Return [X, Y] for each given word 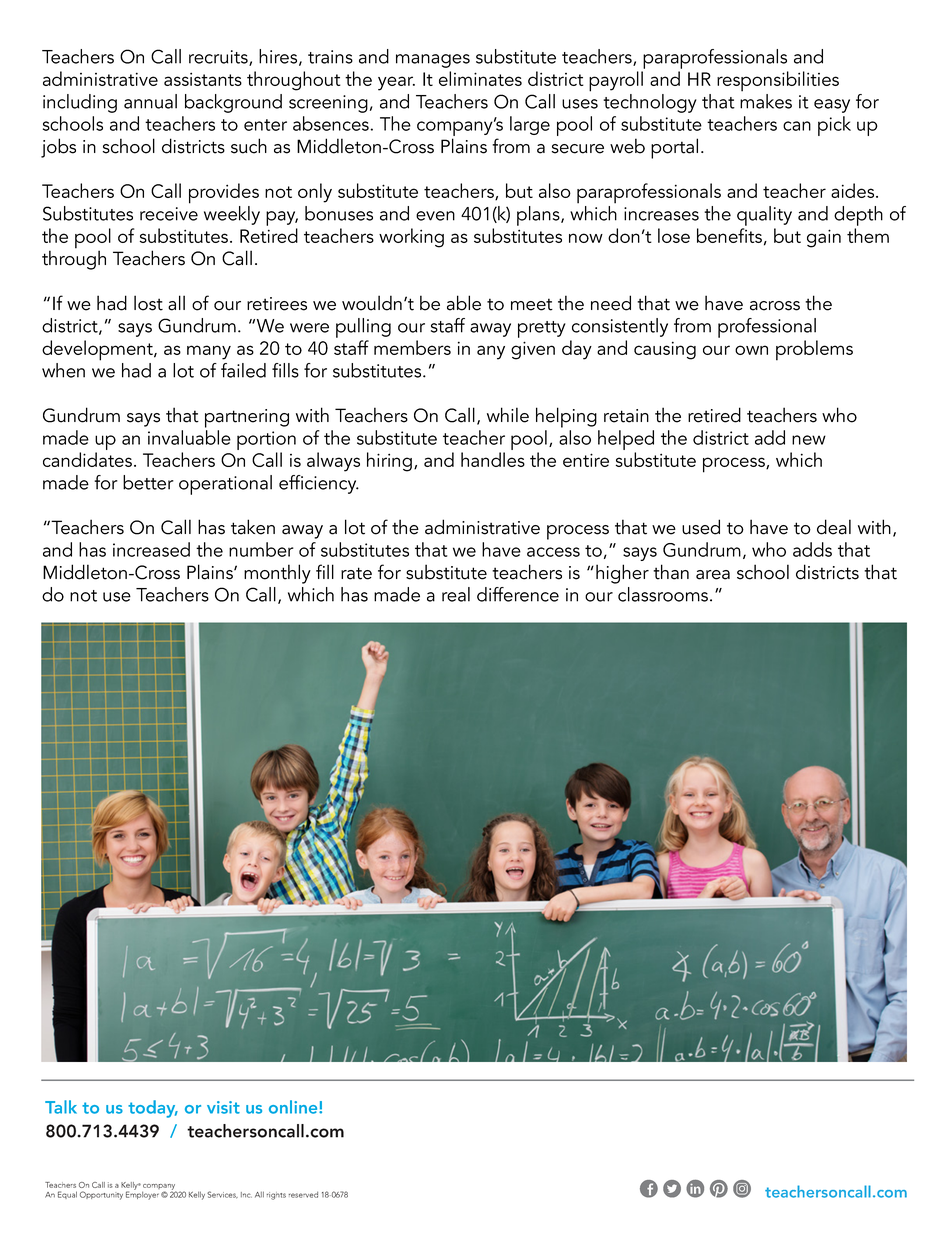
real [456, 594]
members [412, 347]
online [294, 1107]
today [153, 1109]
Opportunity [101, 1195]
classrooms [664, 594]
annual [150, 101]
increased [151, 549]
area [713, 575]
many [209, 352]
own [751, 350]
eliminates [480, 78]
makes [766, 101]
